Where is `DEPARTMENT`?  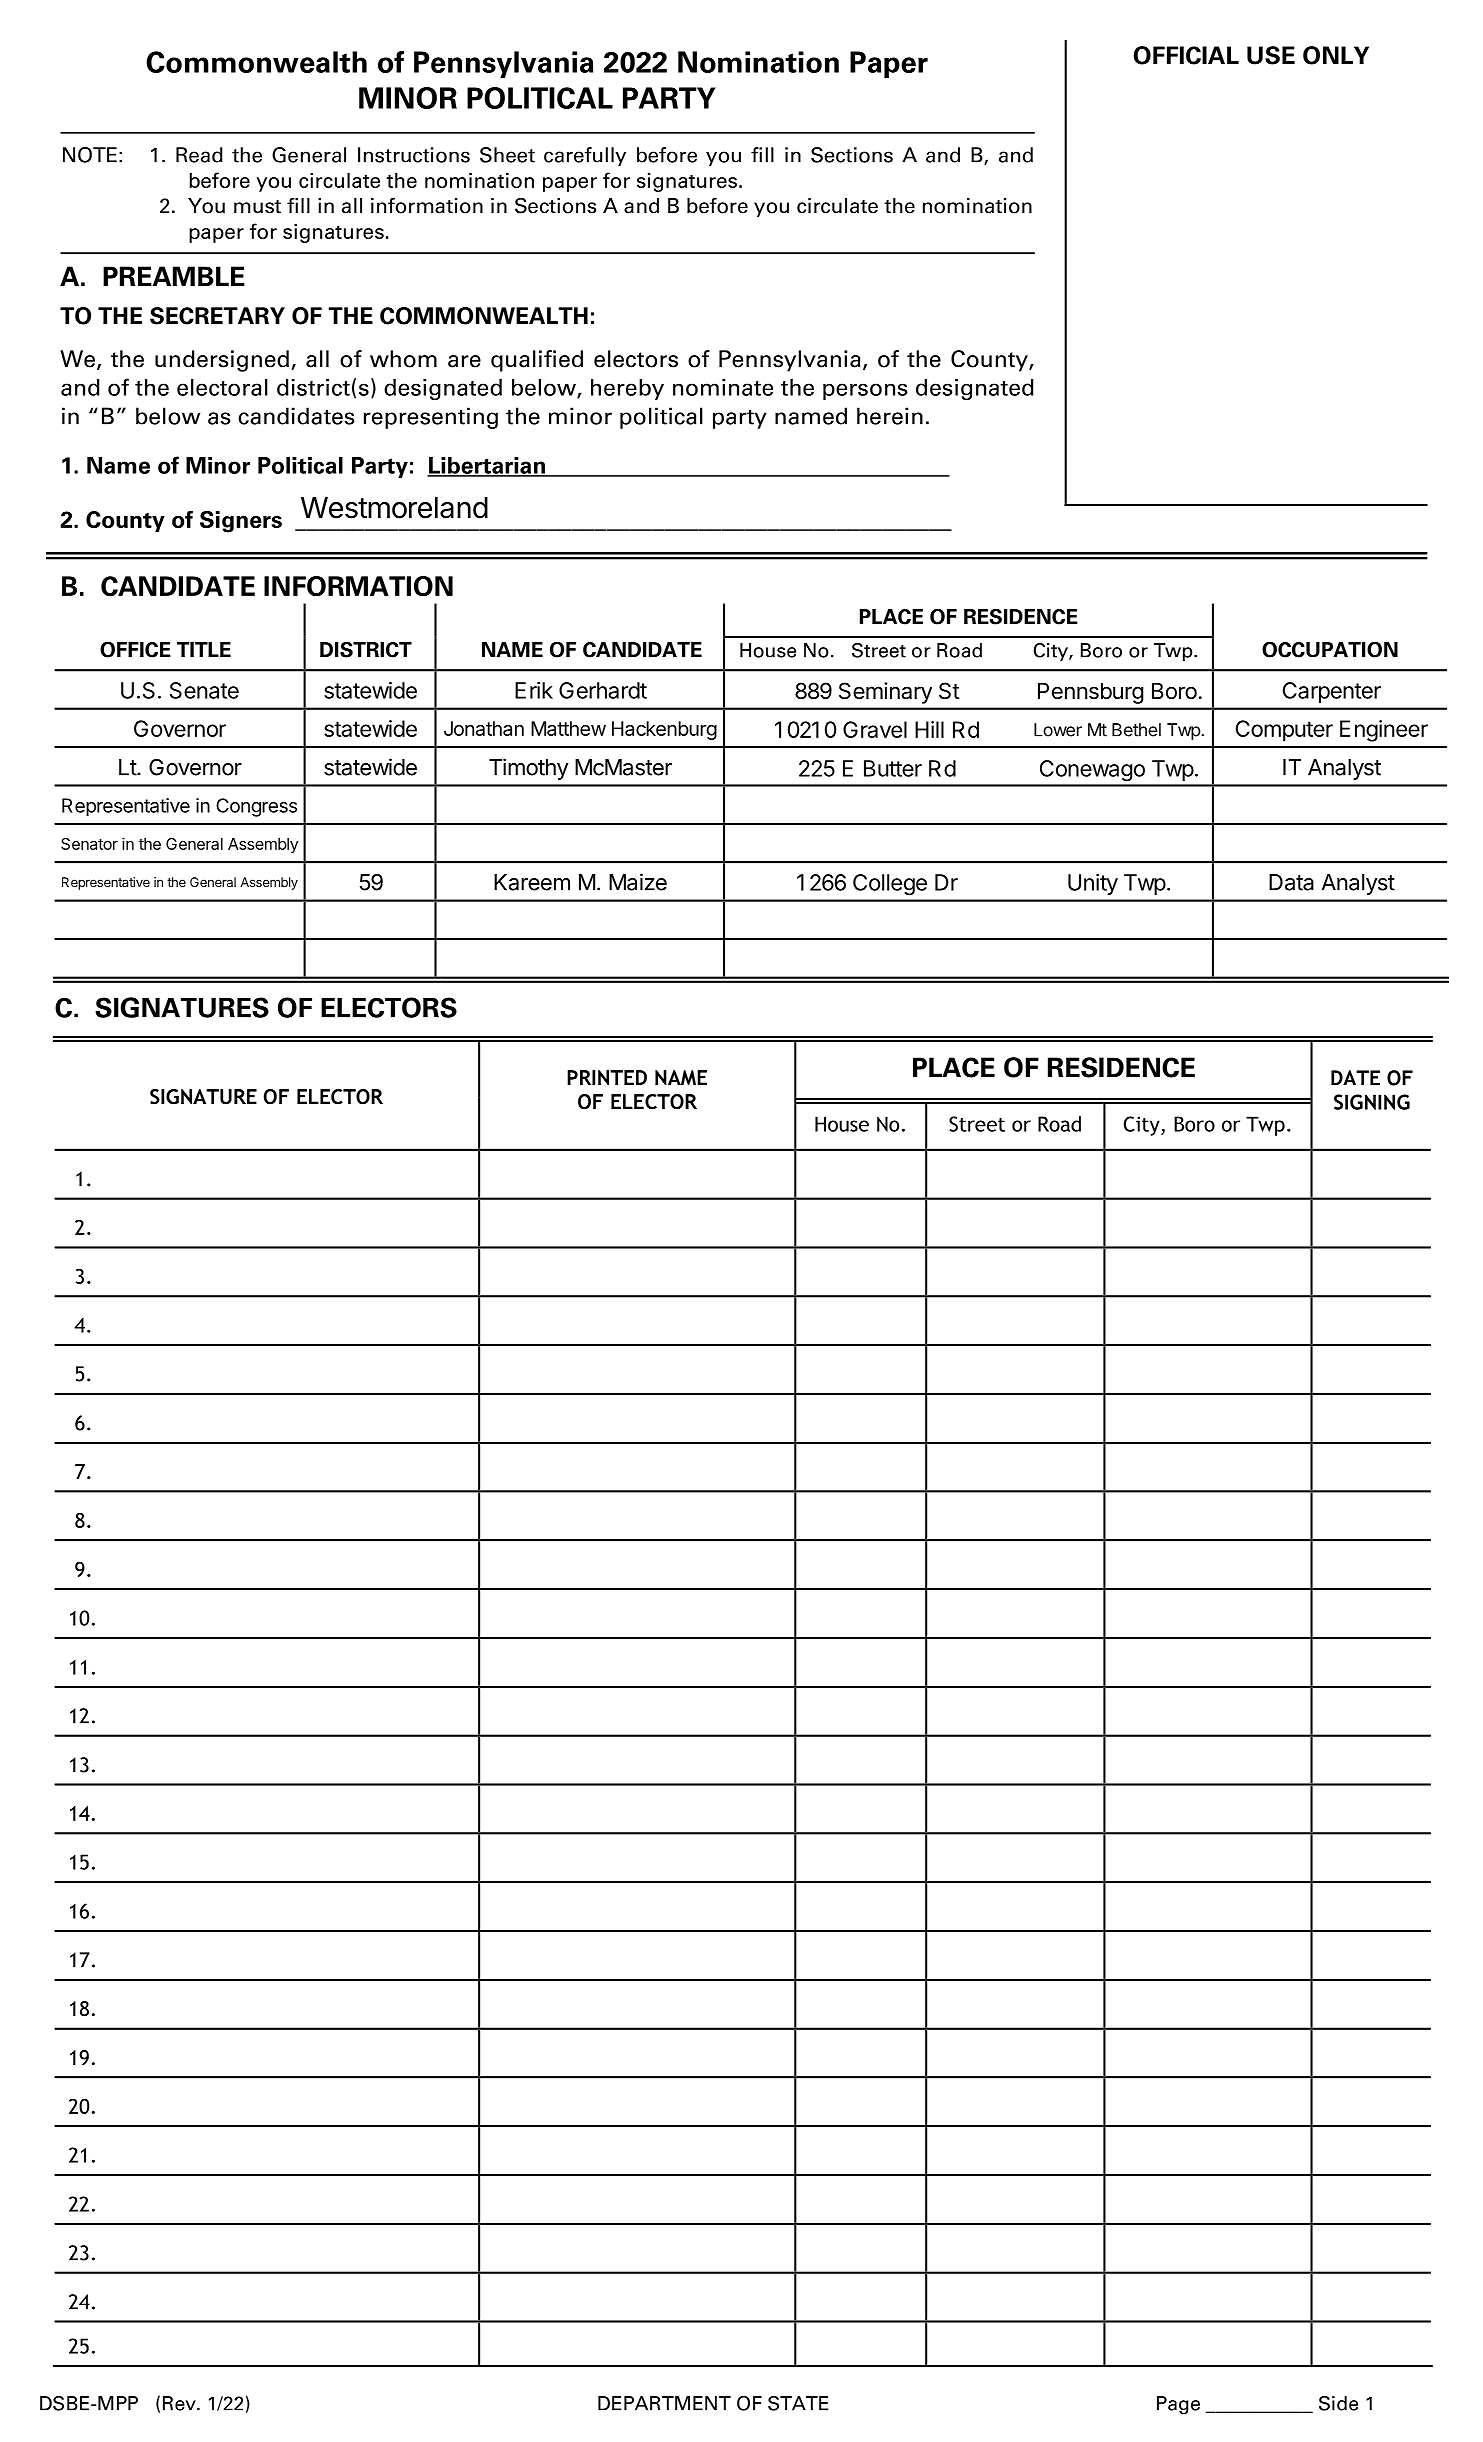 DEPARTMENT is located at coordinates (664, 2403).
